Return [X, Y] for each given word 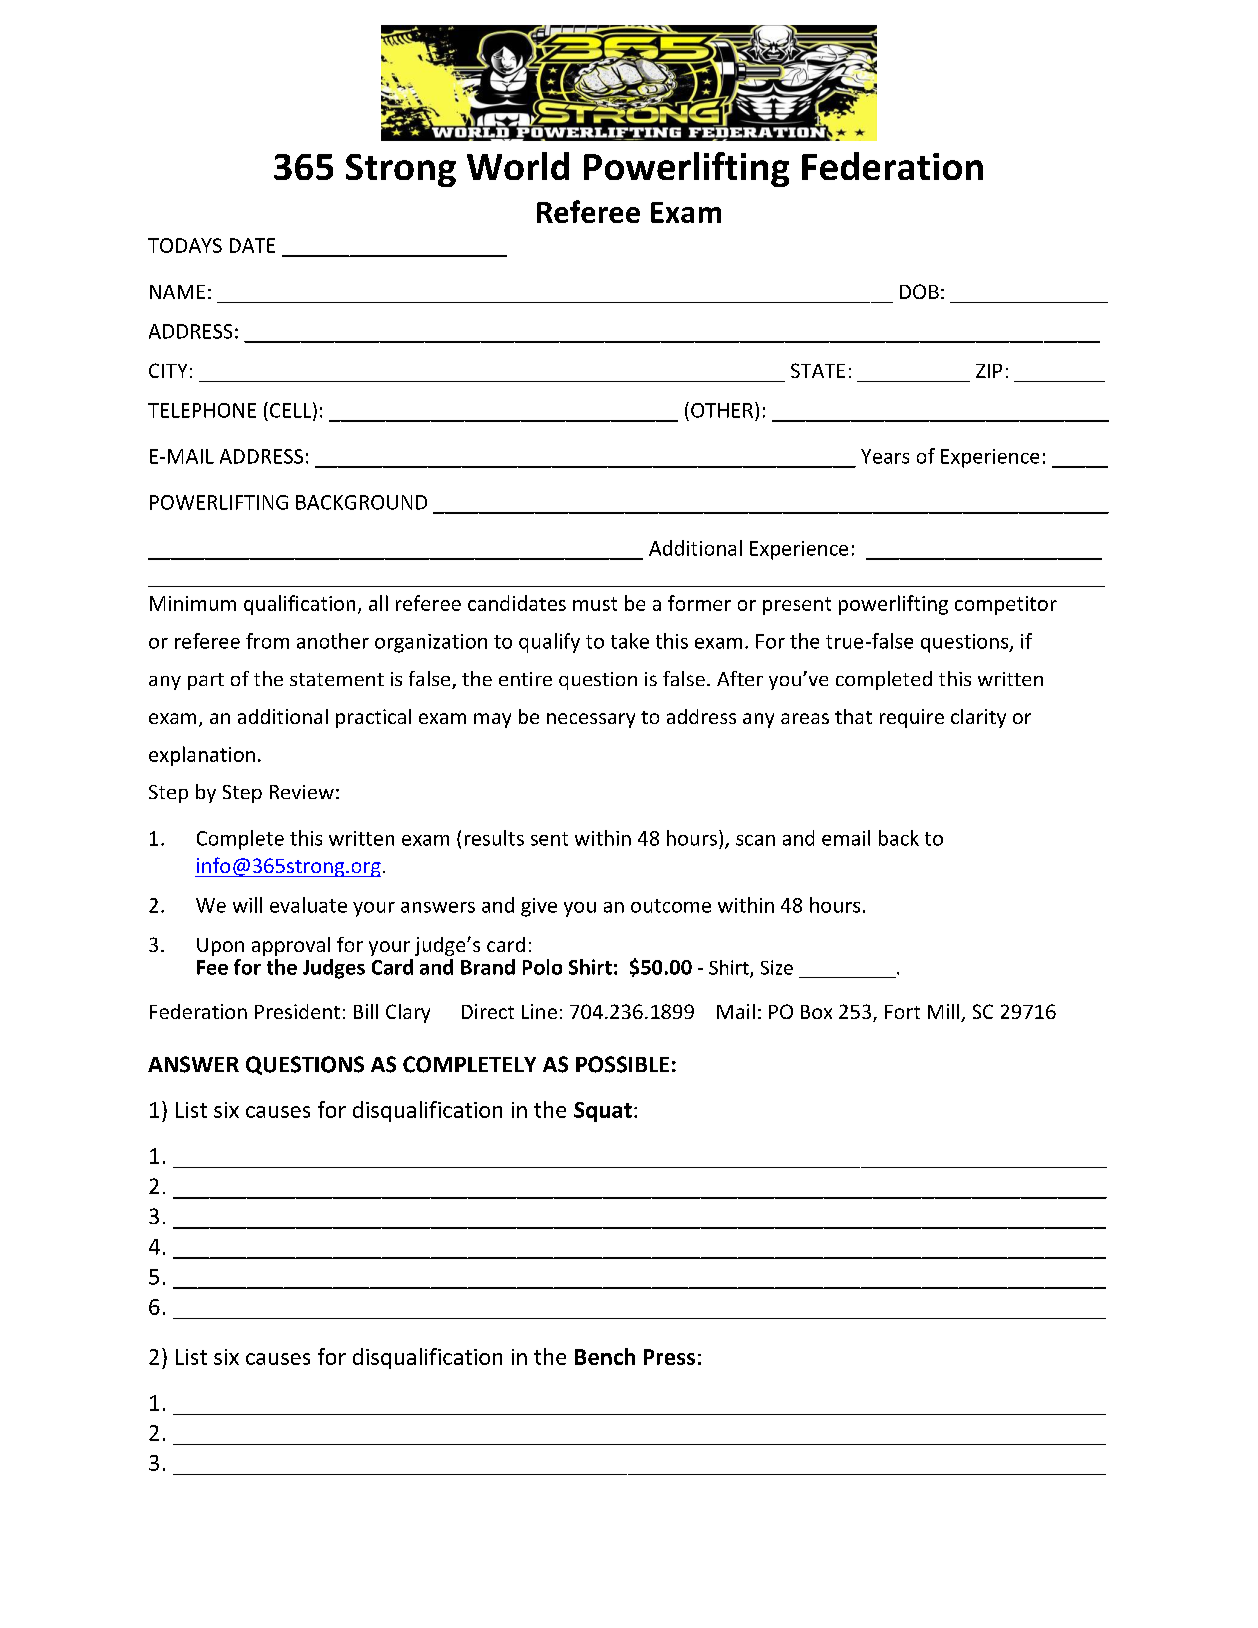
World [518, 166]
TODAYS [185, 245]
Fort [902, 1012]
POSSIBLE [622, 1064]
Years [885, 456]
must [595, 604]
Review [302, 792]
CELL [290, 410]
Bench [605, 1356]
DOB [919, 291]
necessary [591, 720]
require [912, 718]
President [297, 1011]
